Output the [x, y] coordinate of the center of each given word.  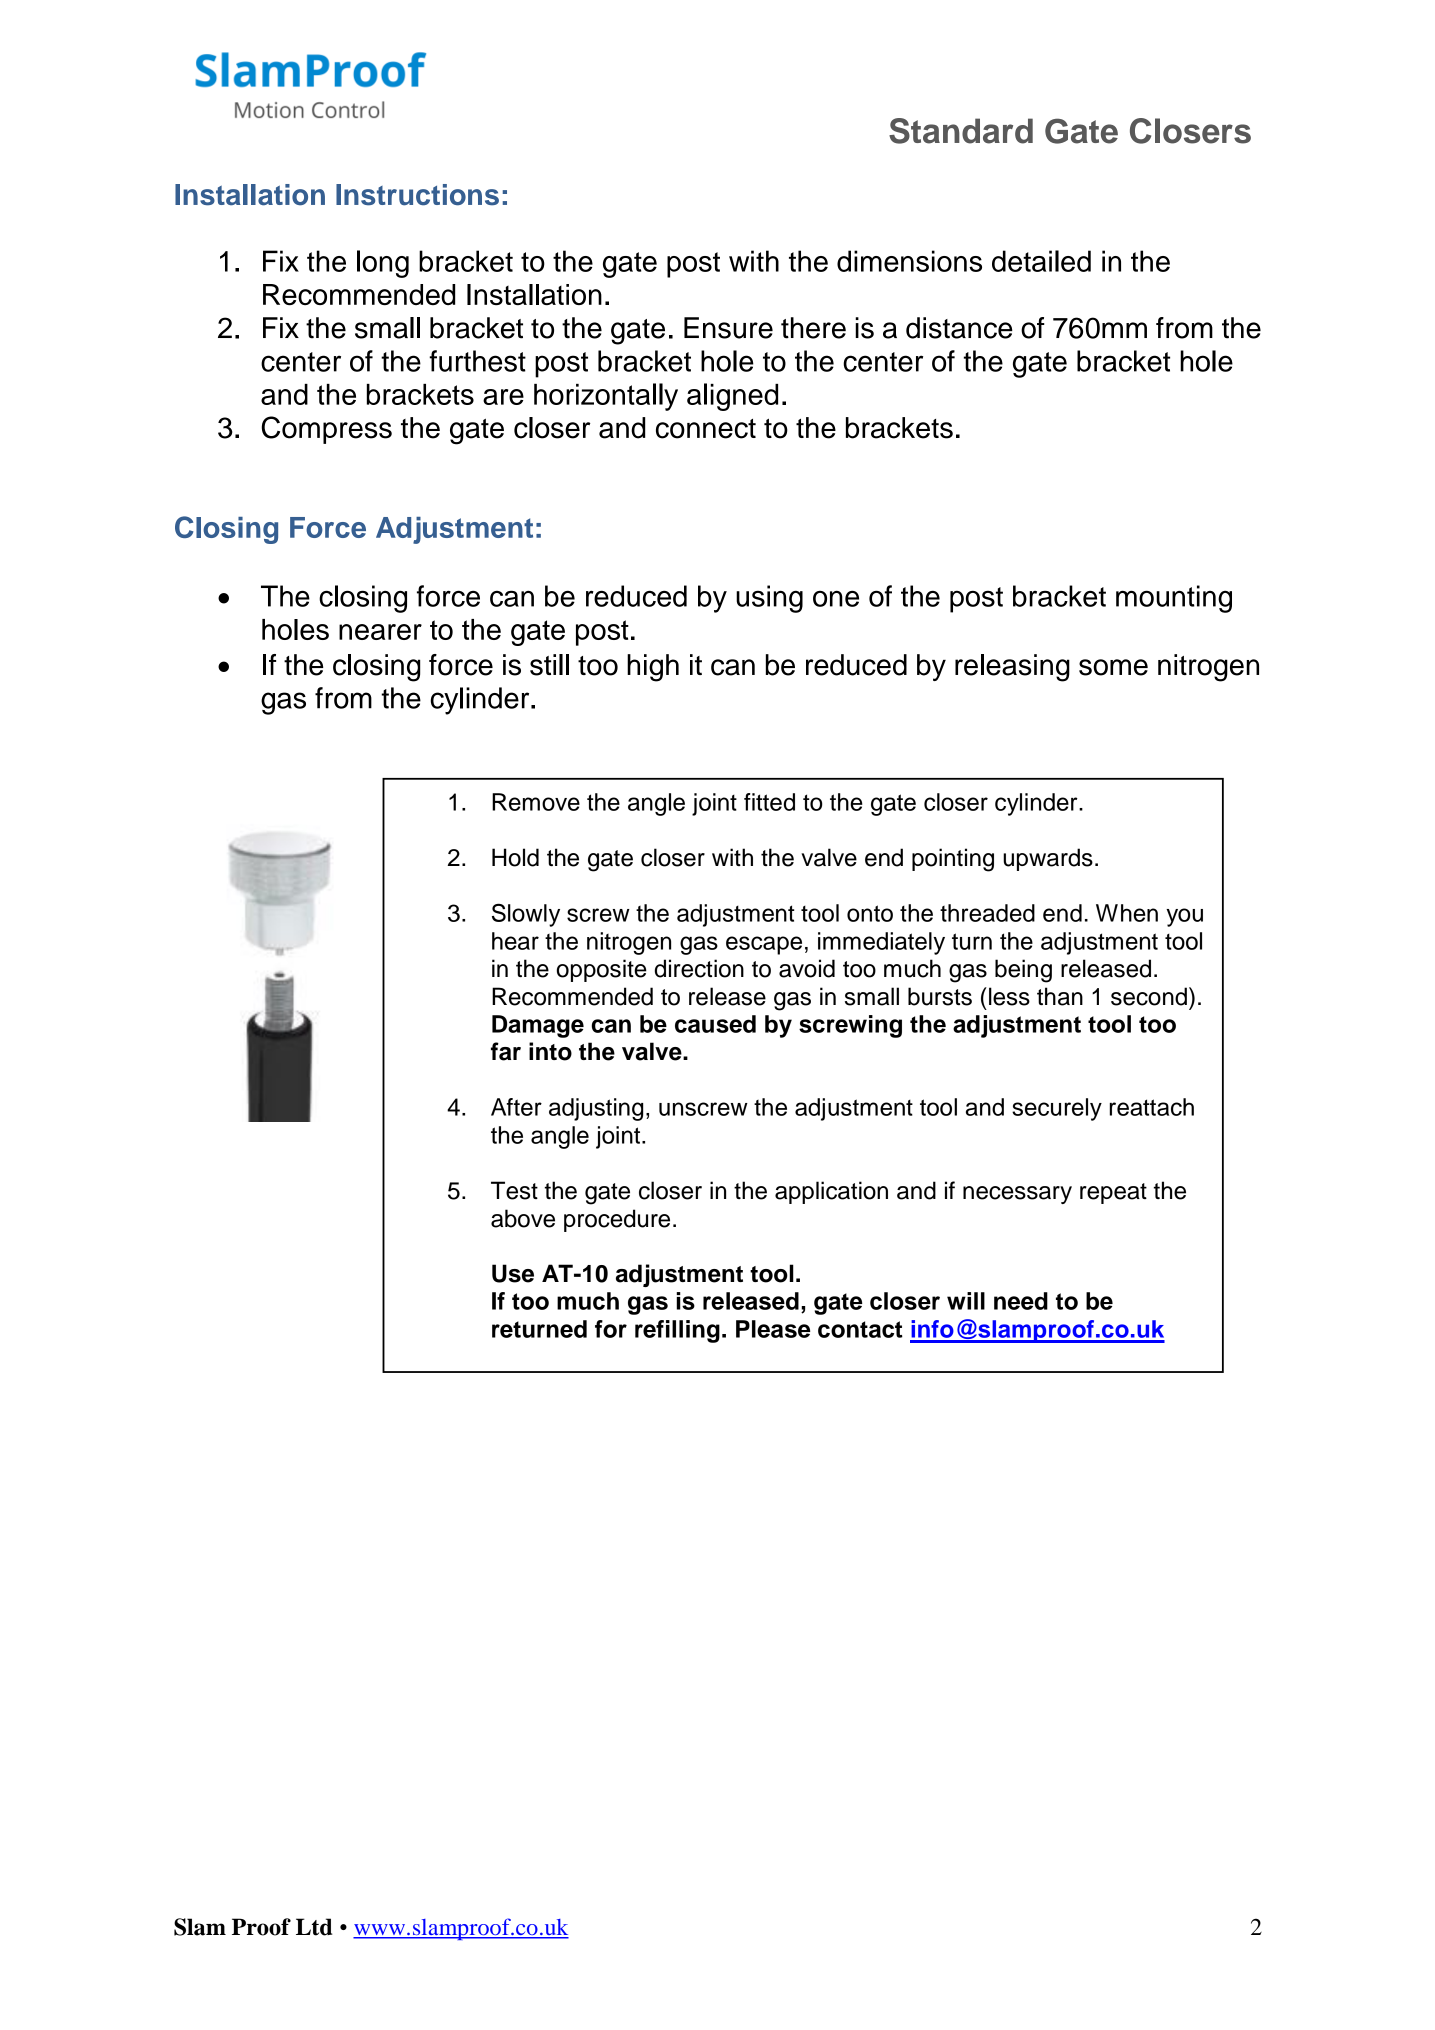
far [506, 1051]
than [1060, 996]
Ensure [728, 328]
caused [715, 1024]
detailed [1041, 261]
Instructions [417, 195]
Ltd [314, 1927]
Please [773, 1329]
